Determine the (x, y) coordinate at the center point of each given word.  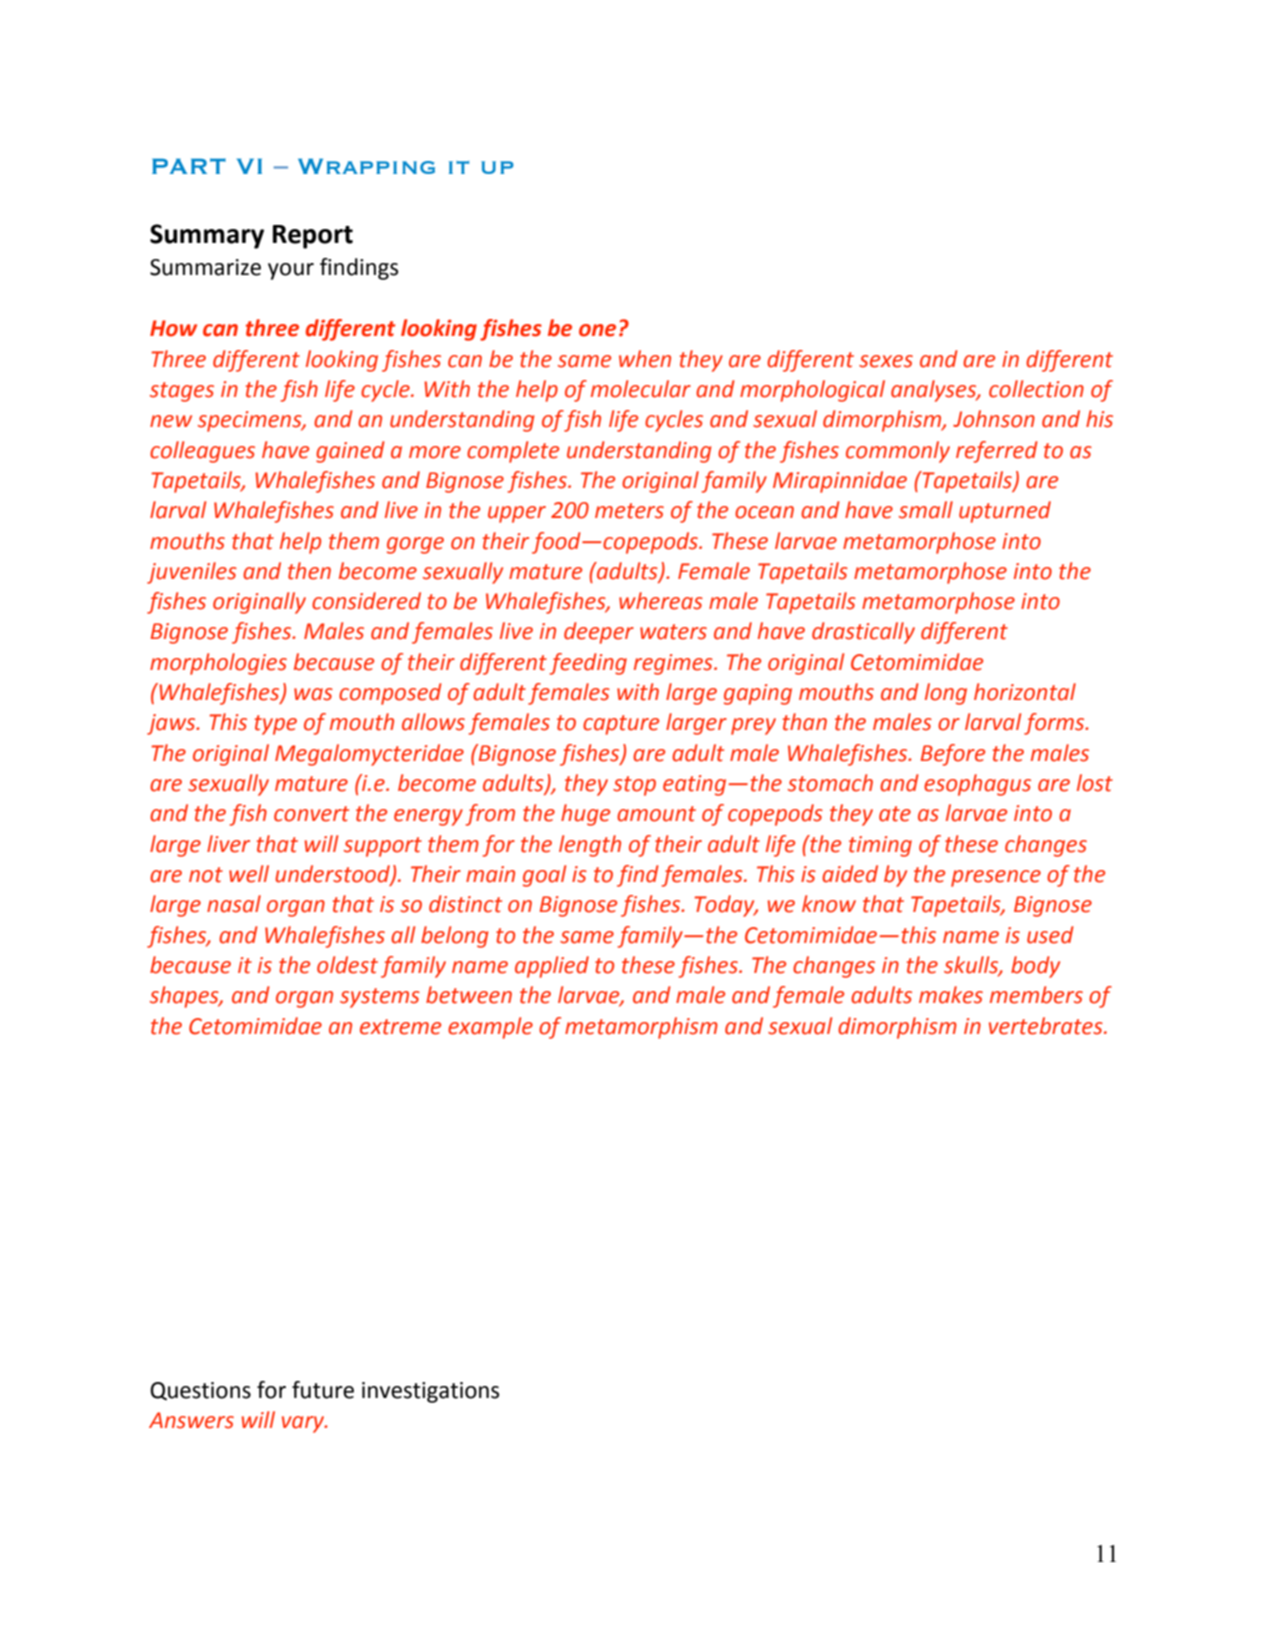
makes (951, 995)
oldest (347, 965)
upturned (1005, 512)
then (309, 571)
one (597, 330)
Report (313, 237)
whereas (661, 601)
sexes (886, 361)
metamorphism (641, 1028)
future (323, 1390)
